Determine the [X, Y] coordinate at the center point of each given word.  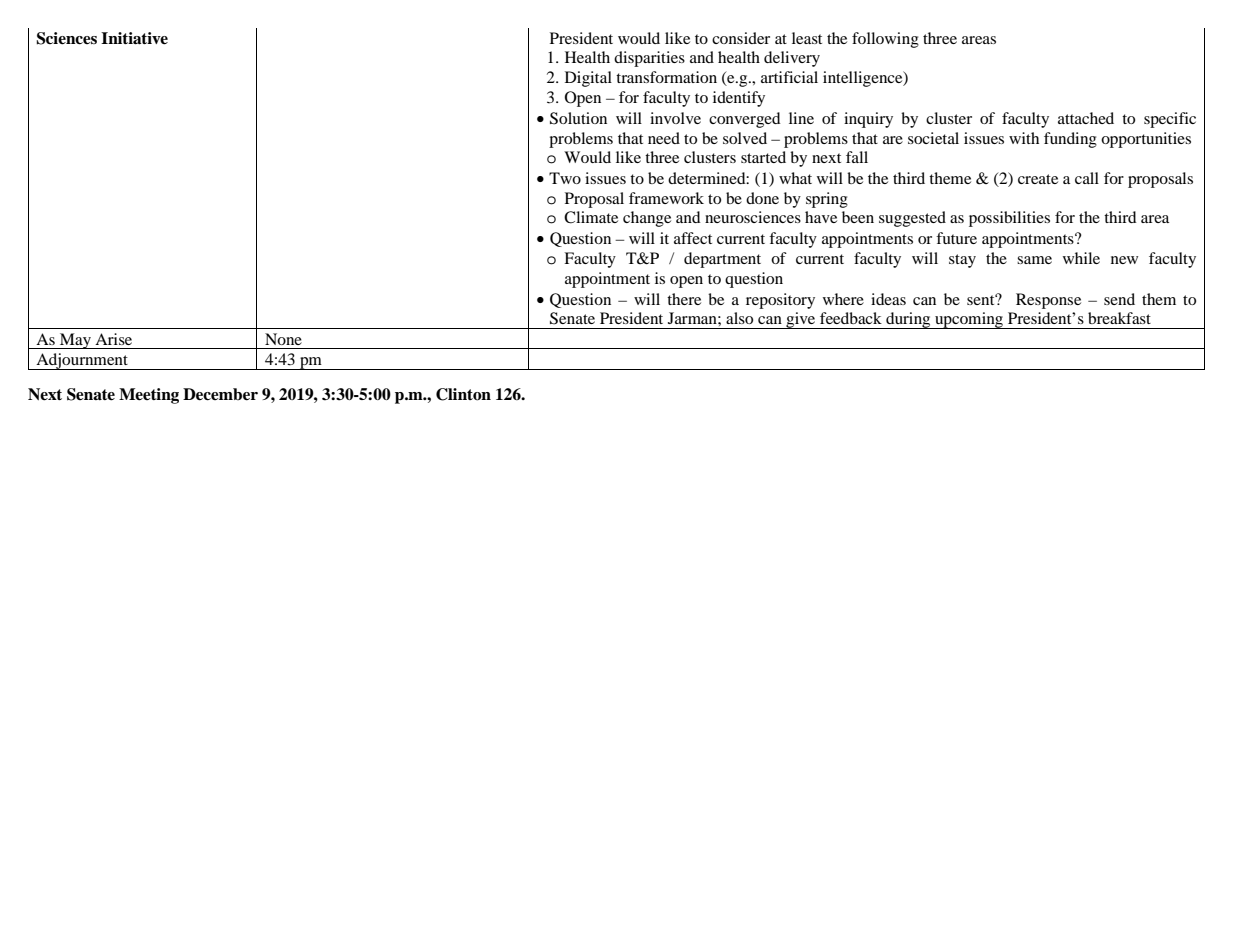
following [885, 40]
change [647, 219]
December [220, 394]
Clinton [463, 394]
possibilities [1009, 219]
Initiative [134, 38]
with [1024, 138]
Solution [578, 118]
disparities [649, 59]
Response [1048, 301]
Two [565, 178]
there [684, 299]
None [283, 339]
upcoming [969, 320]
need [664, 138]
